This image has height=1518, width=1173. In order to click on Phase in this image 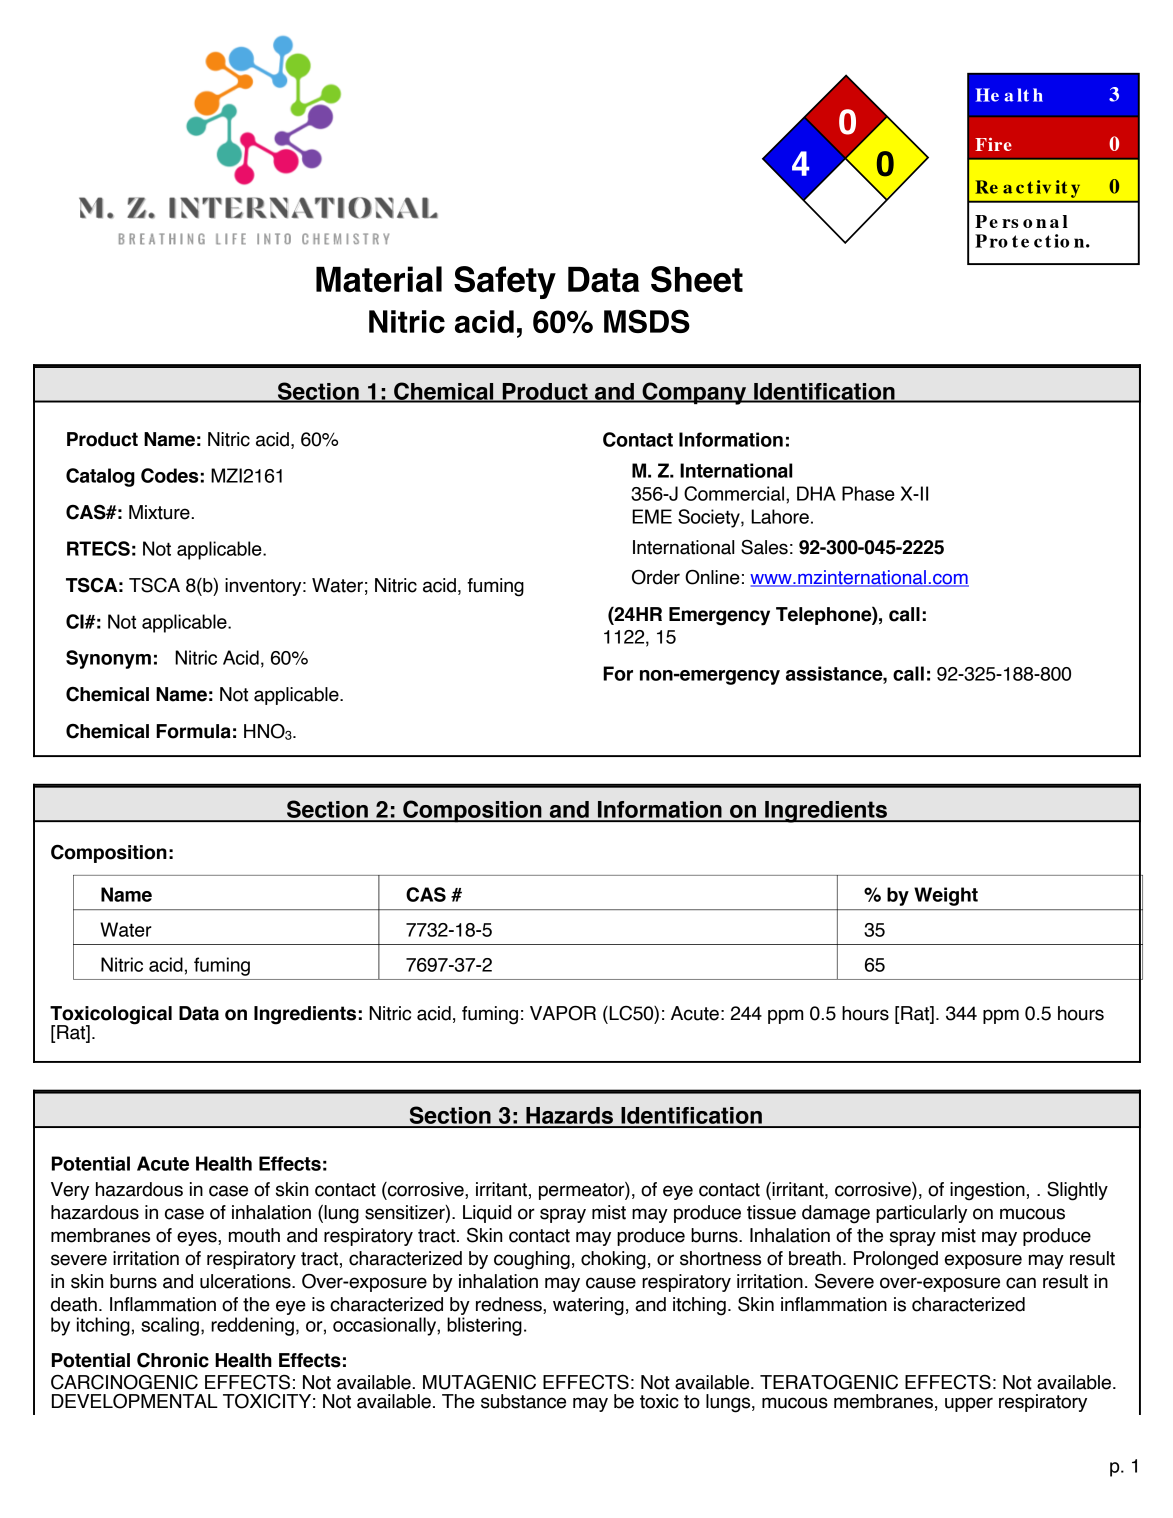, I will do `click(868, 493)`.
